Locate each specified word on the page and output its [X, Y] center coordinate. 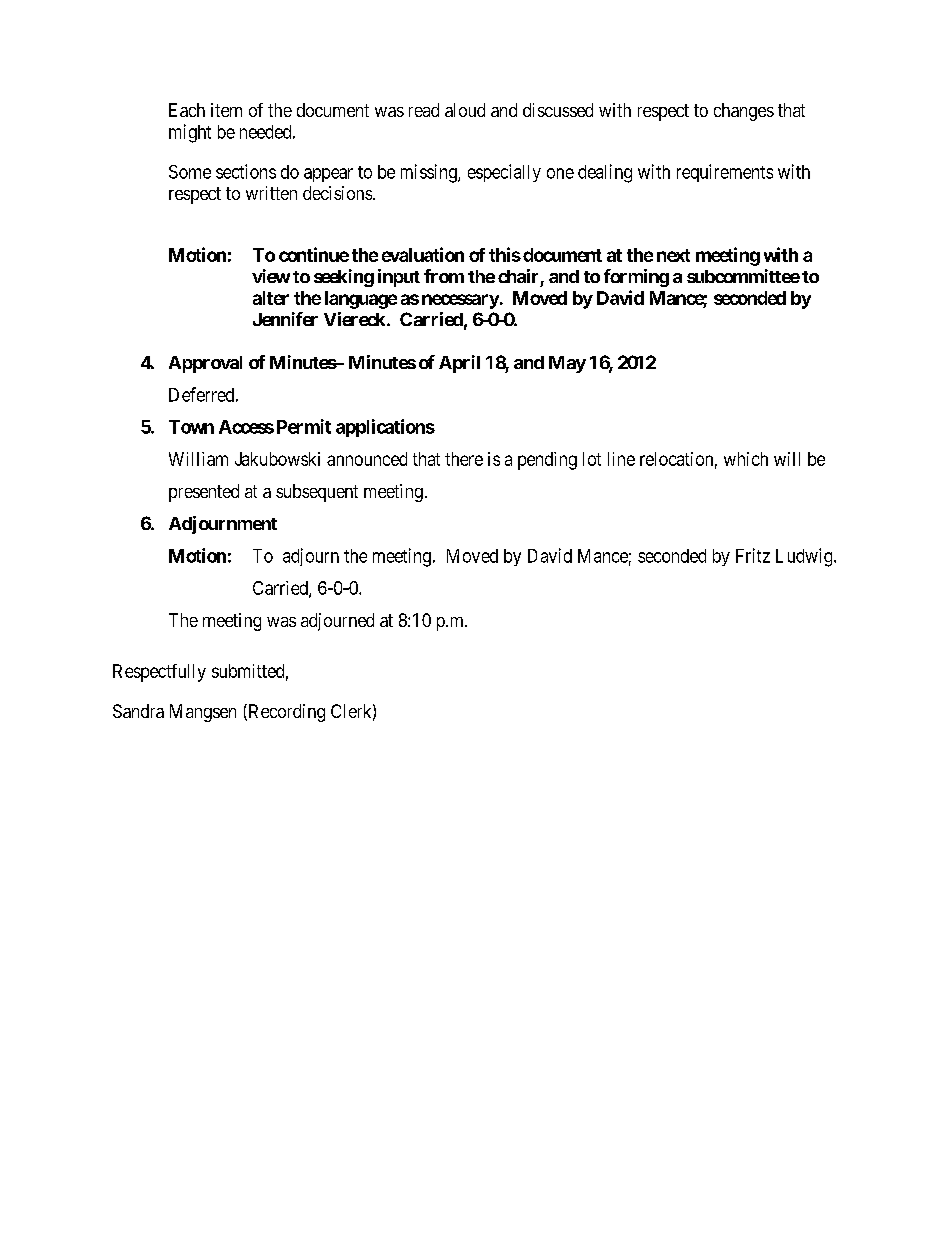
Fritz [753, 555]
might [190, 133]
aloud [465, 110]
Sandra [138, 711]
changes [744, 112]
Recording [285, 713]
